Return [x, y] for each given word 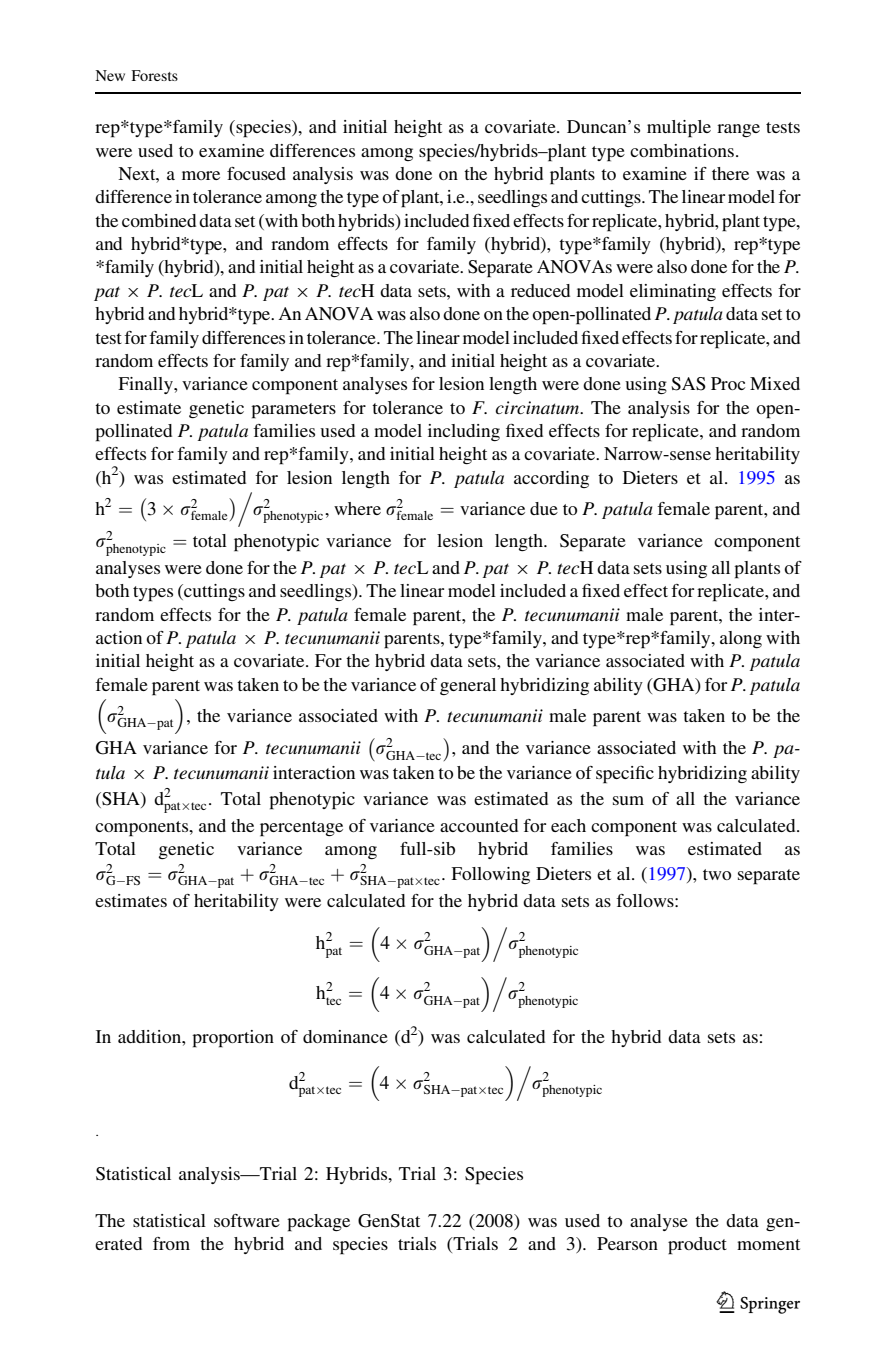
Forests [154, 75]
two [717, 874]
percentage [301, 829]
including [464, 432]
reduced [540, 290]
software [247, 1220]
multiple [679, 129]
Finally [146, 385]
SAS [688, 384]
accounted [479, 825]
